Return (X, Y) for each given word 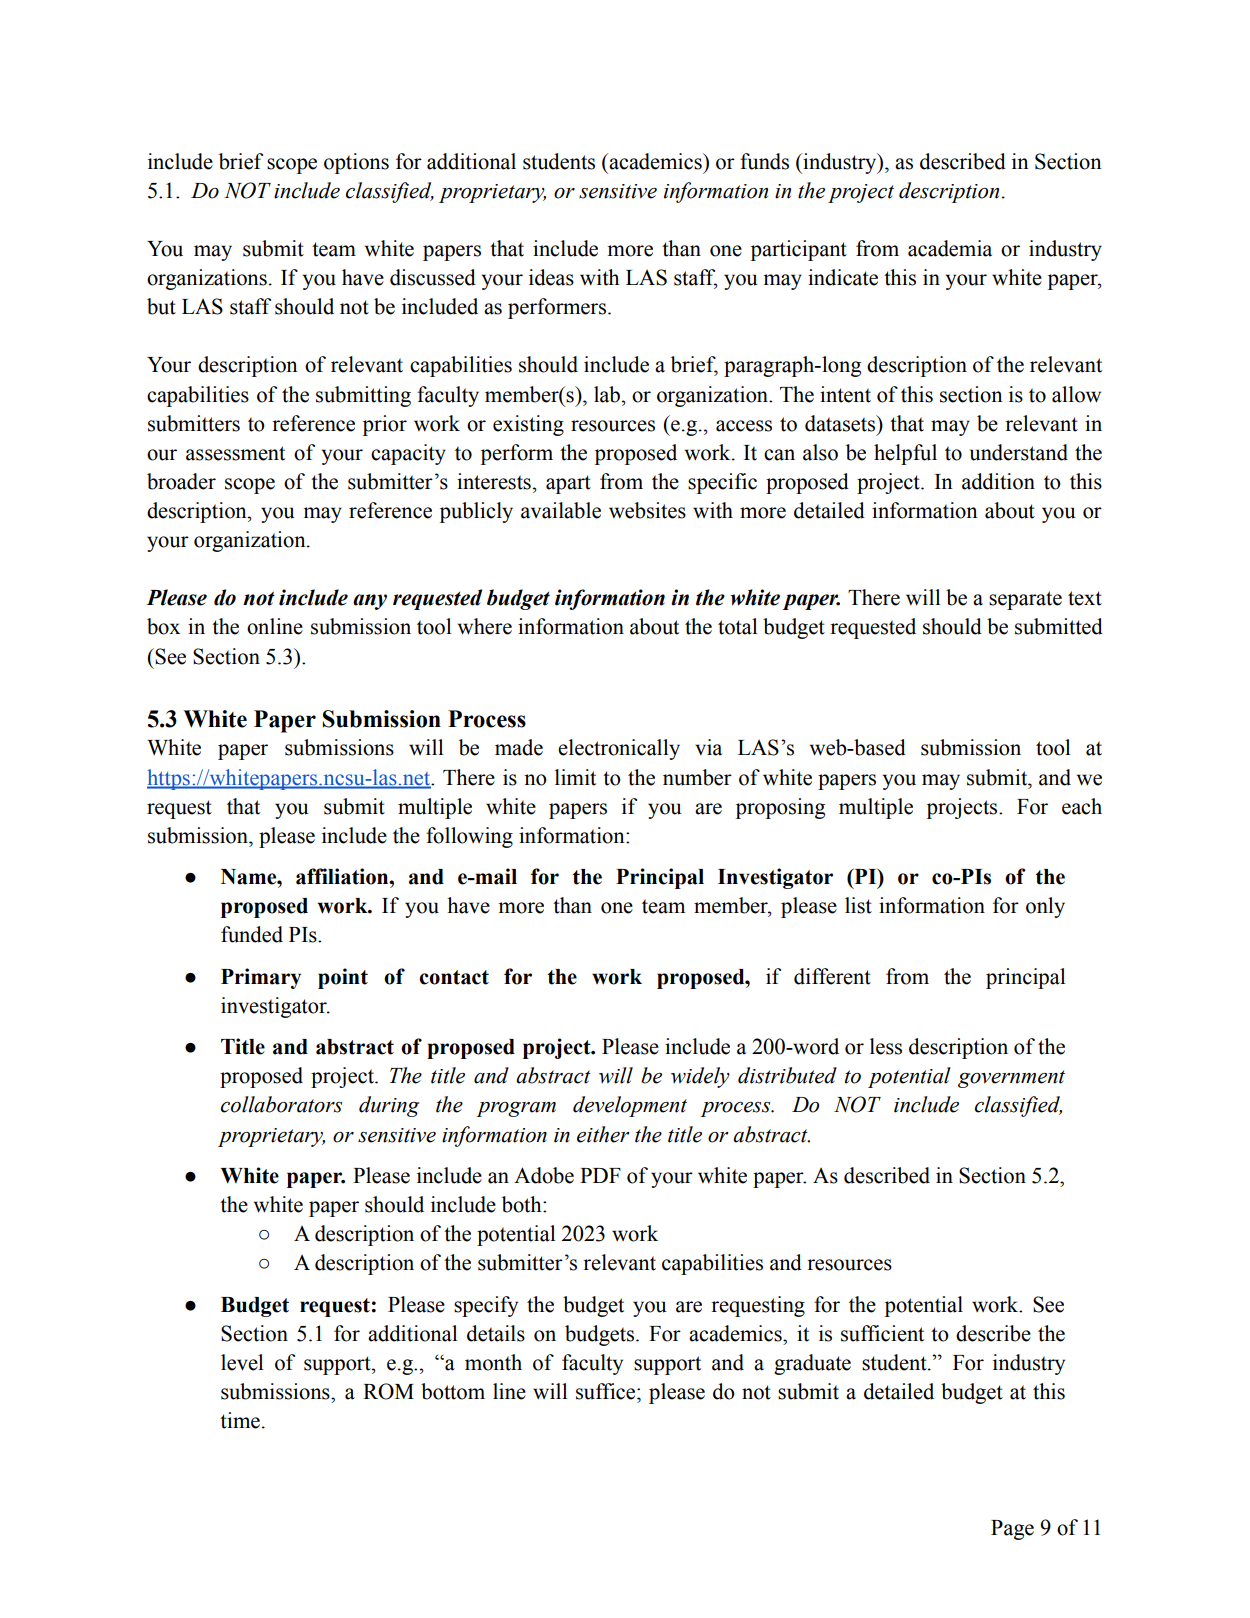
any (370, 602)
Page (1012, 1530)
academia (950, 248)
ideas (551, 277)
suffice (607, 1391)
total (737, 626)
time (240, 1420)
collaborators (281, 1104)
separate (1025, 600)
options (356, 163)
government (1011, 1079)
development (630, 1106)
